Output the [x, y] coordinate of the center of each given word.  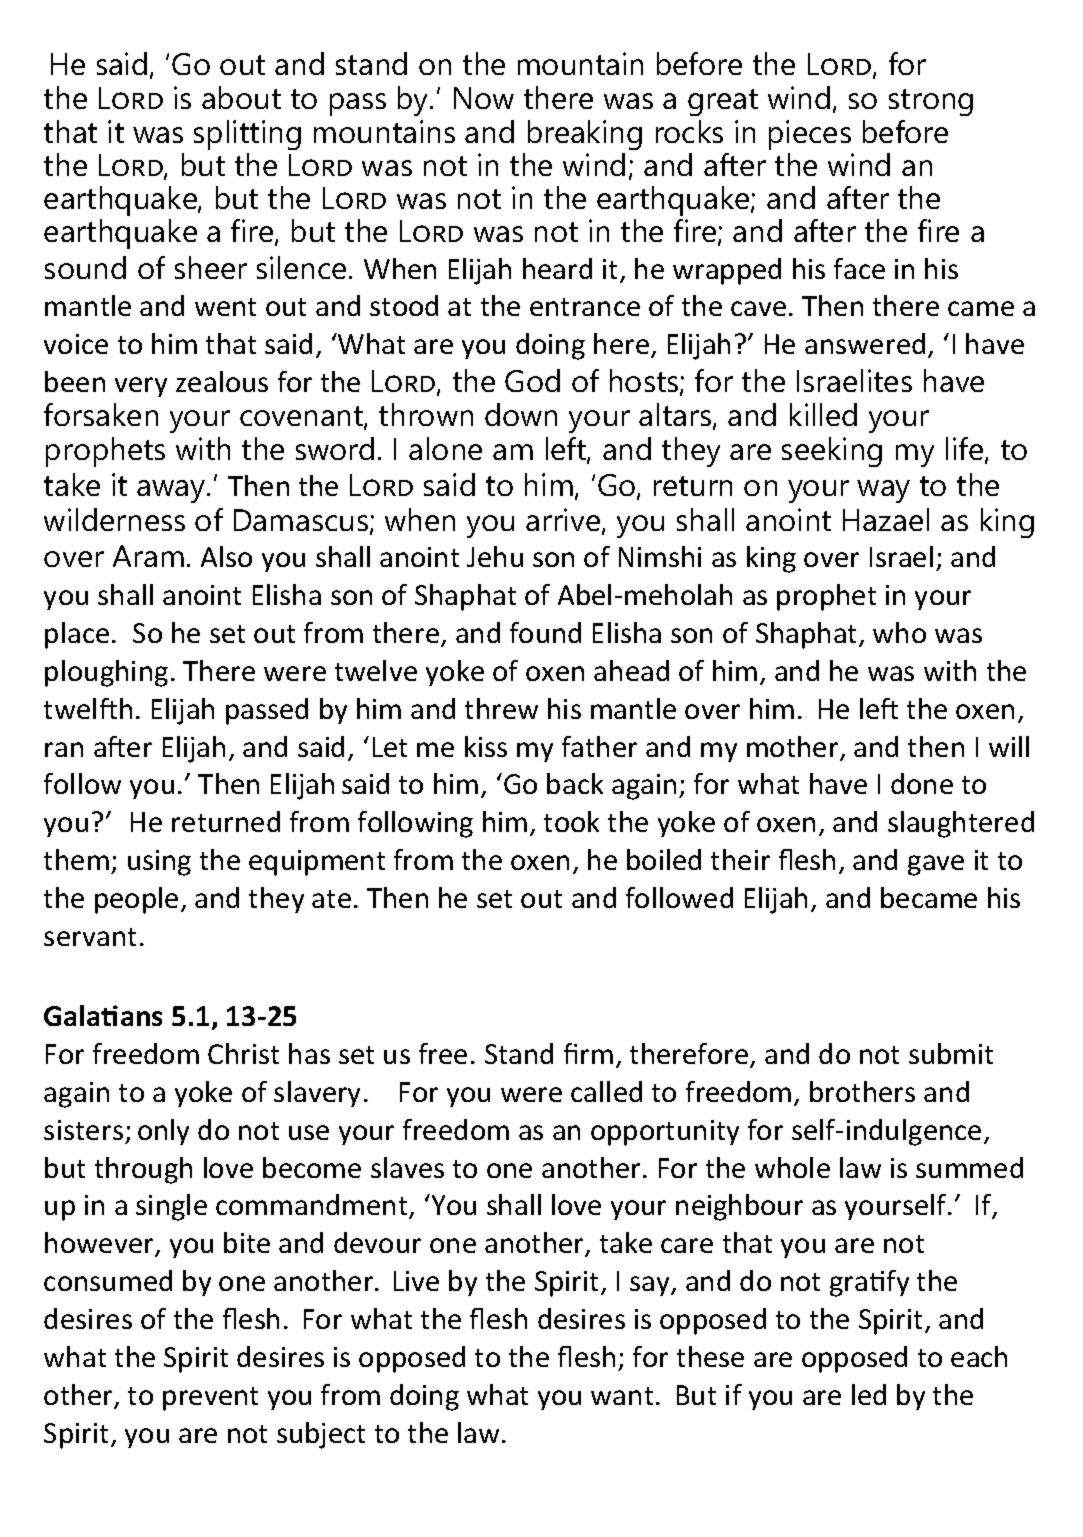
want [622, 1396]
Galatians [103, 1015]
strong [931, 102]
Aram [148, 556]
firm [588, 1053]
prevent [210, 1399]
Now [484, 98]
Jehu [495, 556]
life [966, 450]
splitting [247, 135]
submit [951, 1053]
